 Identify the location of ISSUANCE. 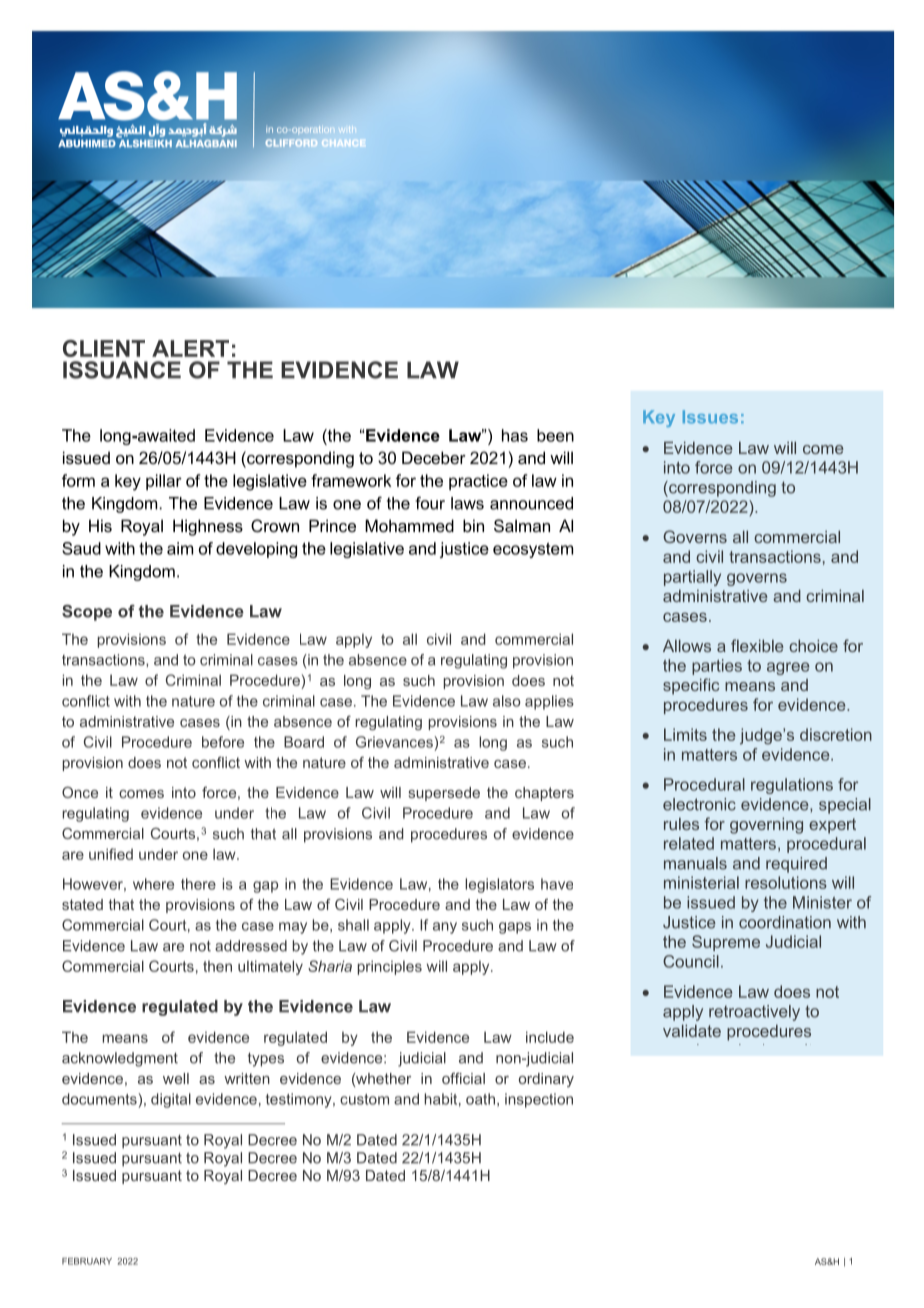
(122, 370).
